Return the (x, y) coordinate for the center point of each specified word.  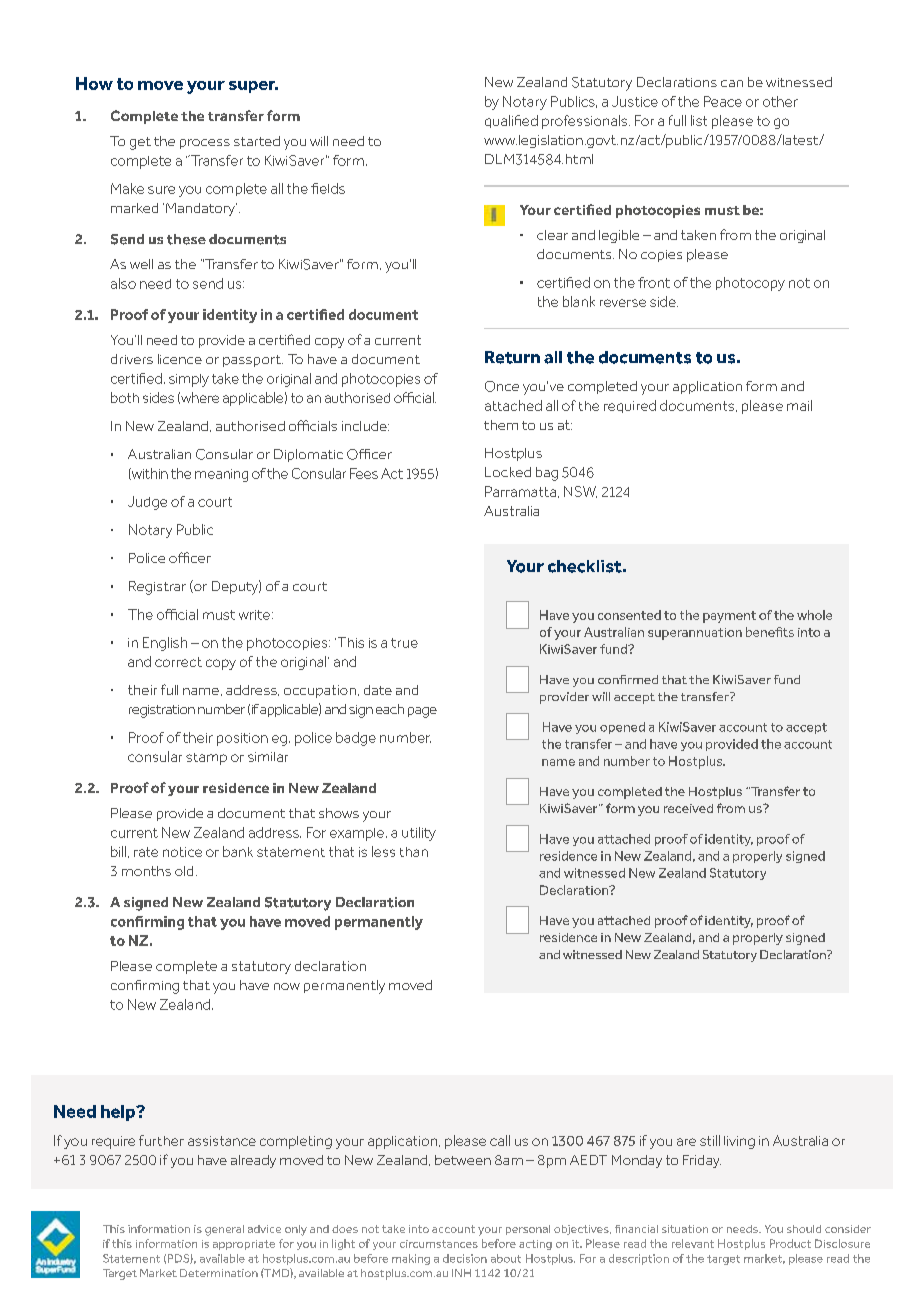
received (688, 808)
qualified (511, 121)
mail (799, 405)
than (414, 852)
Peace (723, 101)
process (205, 144)
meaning (221, 475)
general (224, 1230)
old (184, 871)
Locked (508, 472)
